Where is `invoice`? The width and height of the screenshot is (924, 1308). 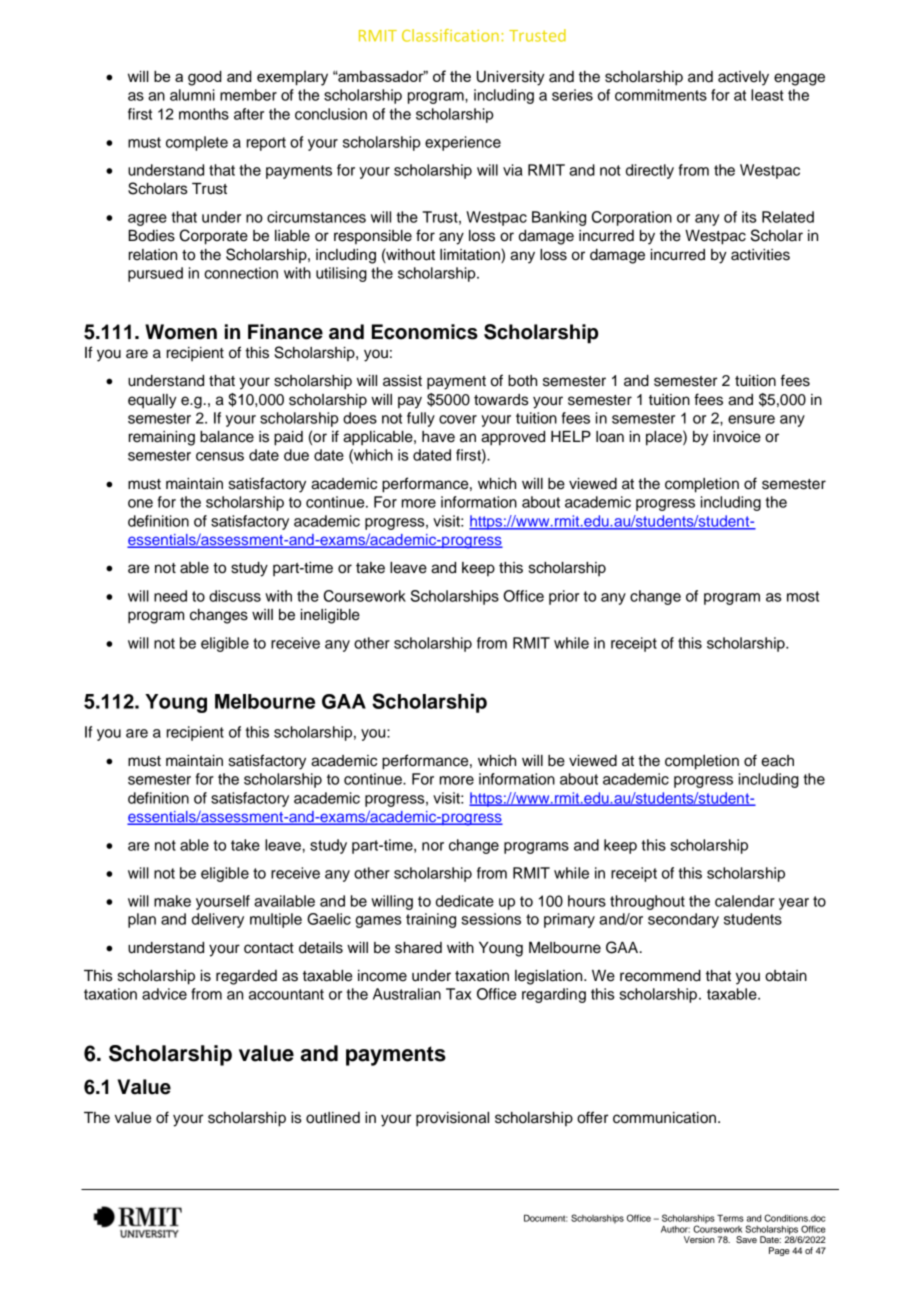
invoice is located at coordinates (737, 437).
